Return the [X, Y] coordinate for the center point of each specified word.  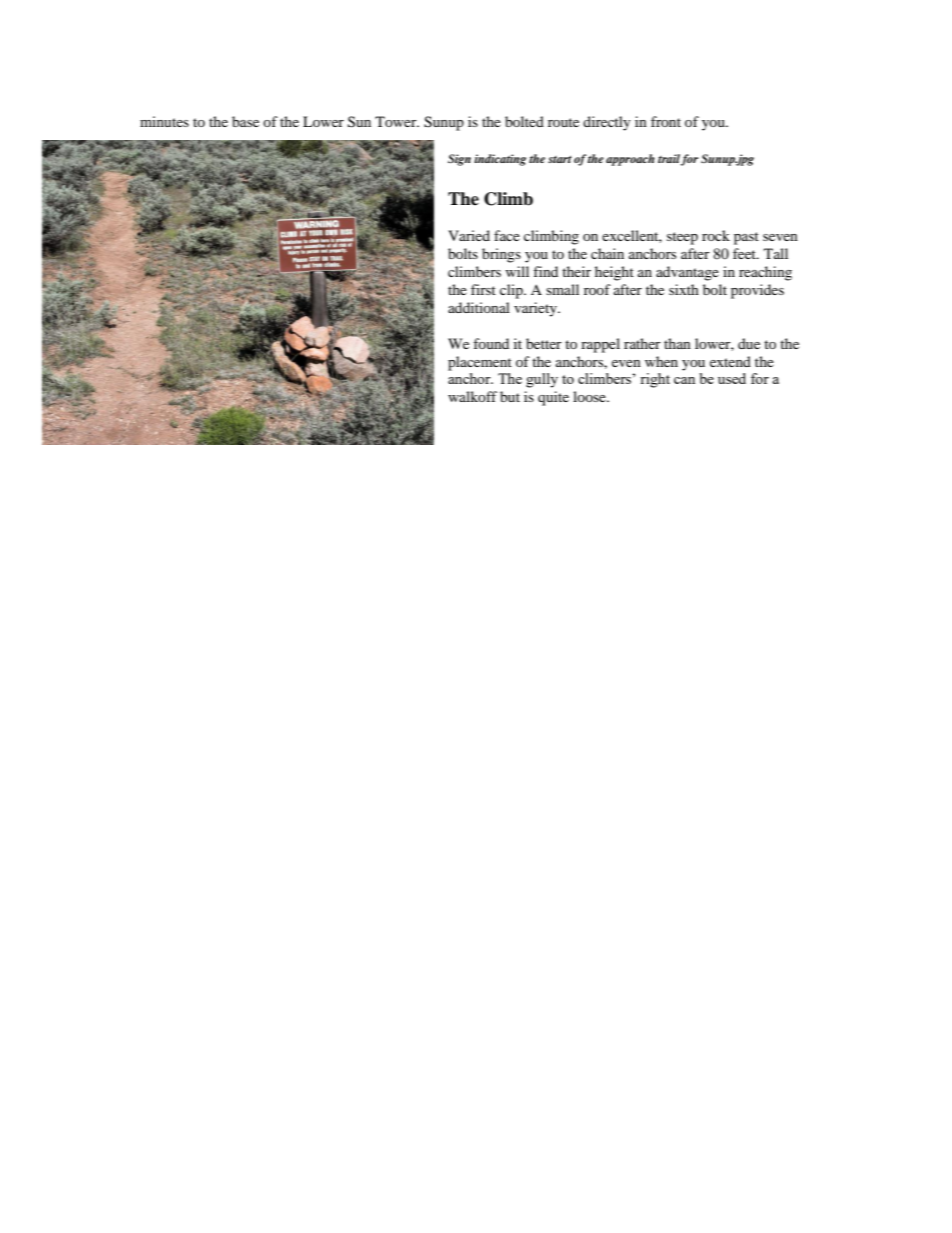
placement [480, 363]
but [510, 396]
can [684, 380]
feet [745, 253]
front [666, 121]
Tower [397, 121]
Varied [469, 235]
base [245, 121]
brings [501, 255]
